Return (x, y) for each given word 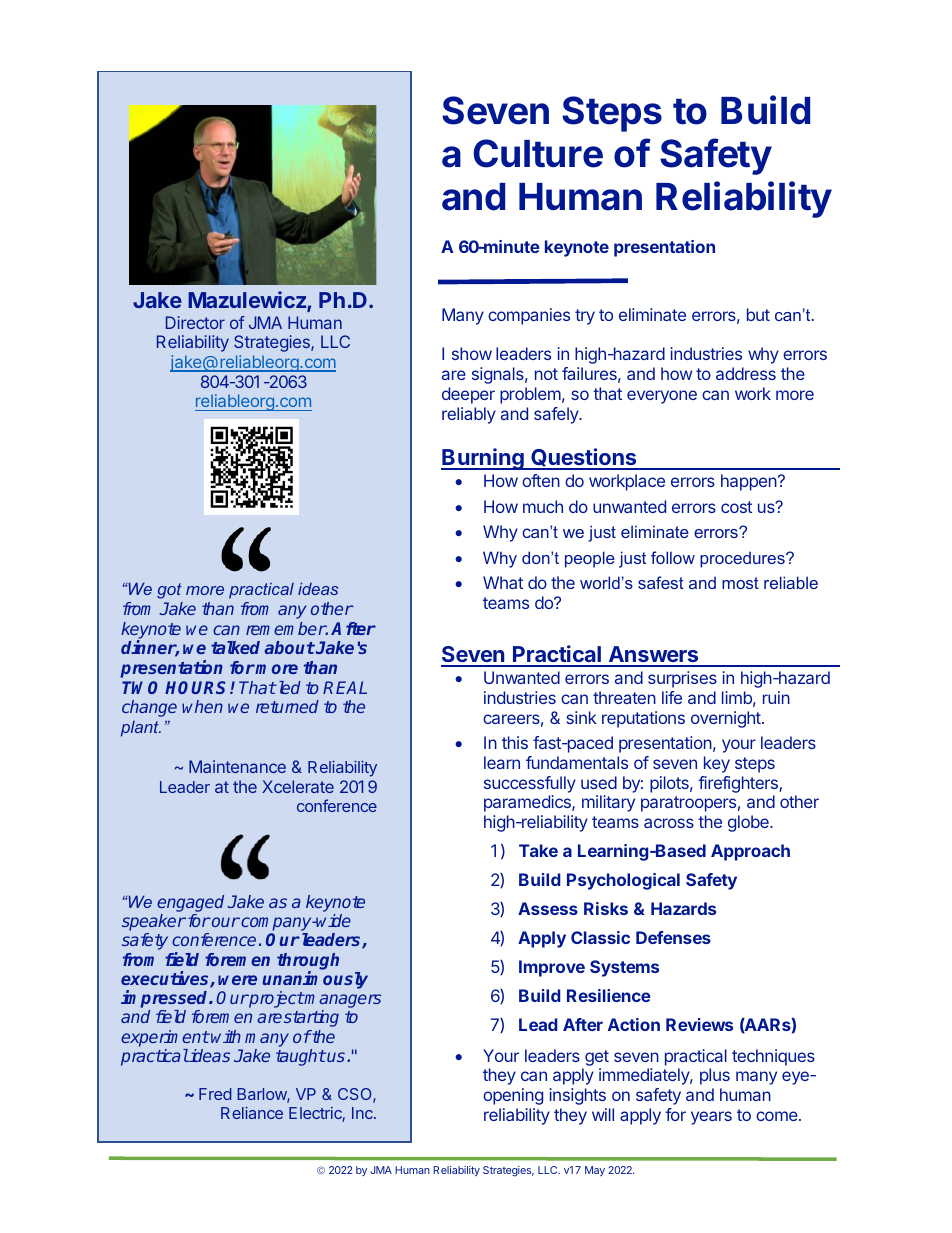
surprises (682, 679)
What (503, 582)
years (711, 1118)
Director (195, 322)
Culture (538, 153)
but (758, 314)
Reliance (252, 1113)
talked (235, 647)
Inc (363, 1113)
